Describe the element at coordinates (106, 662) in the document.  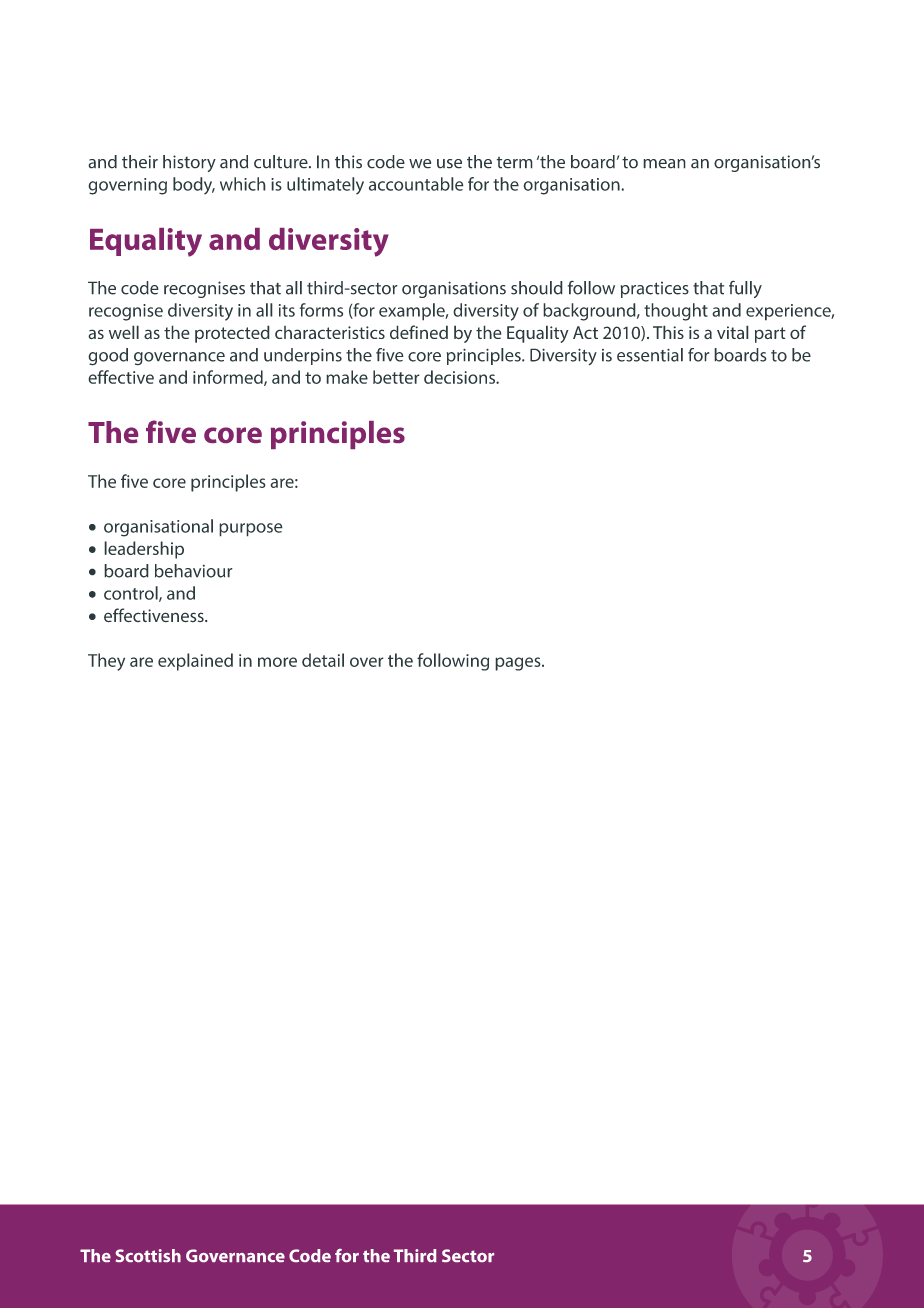
I see `They` at that location.
